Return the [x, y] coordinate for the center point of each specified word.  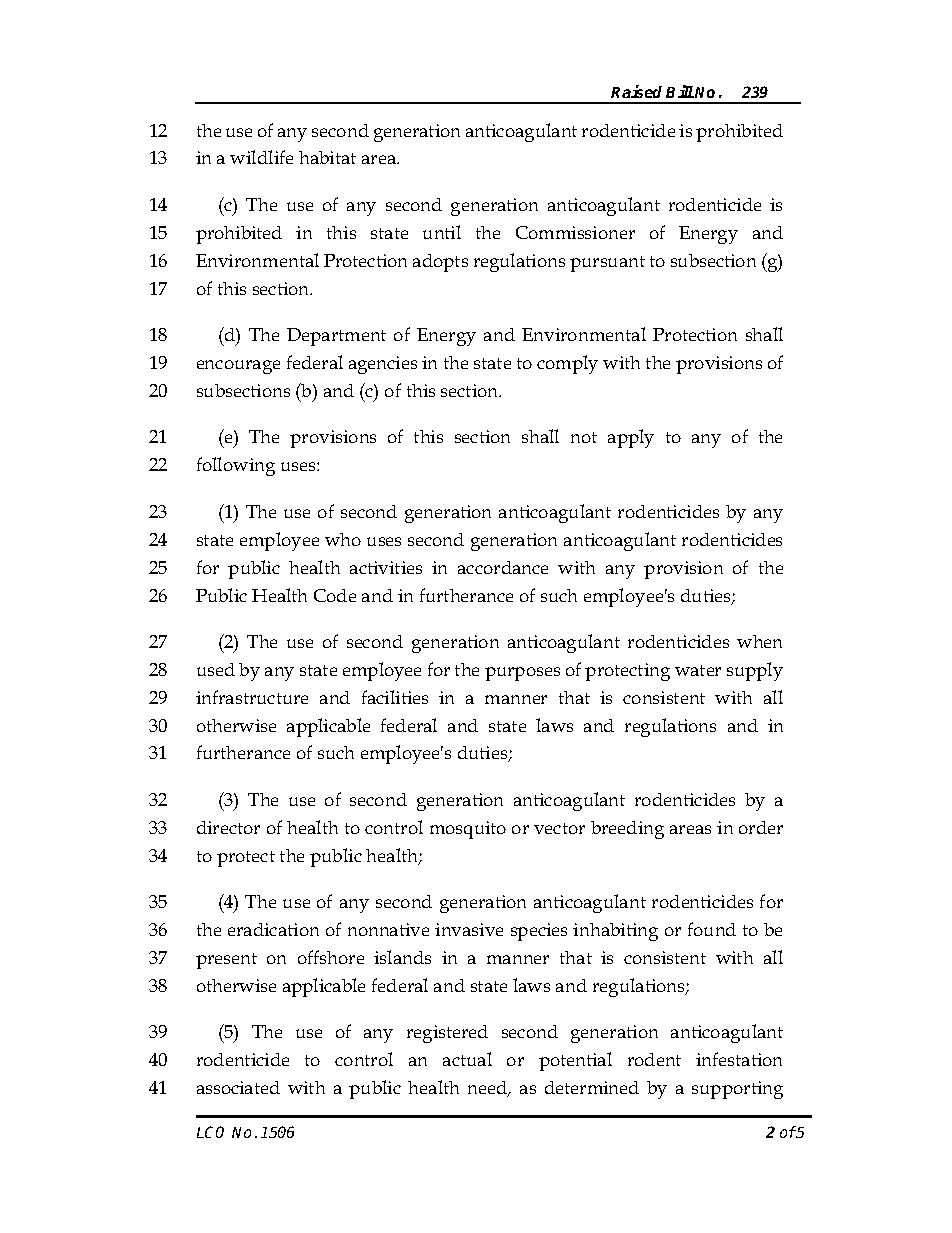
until [442, 232]
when [759, 641]
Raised [636, 91]
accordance [503, 567]
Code [335, 595]
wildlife [261, 157]
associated [238, 1087]
